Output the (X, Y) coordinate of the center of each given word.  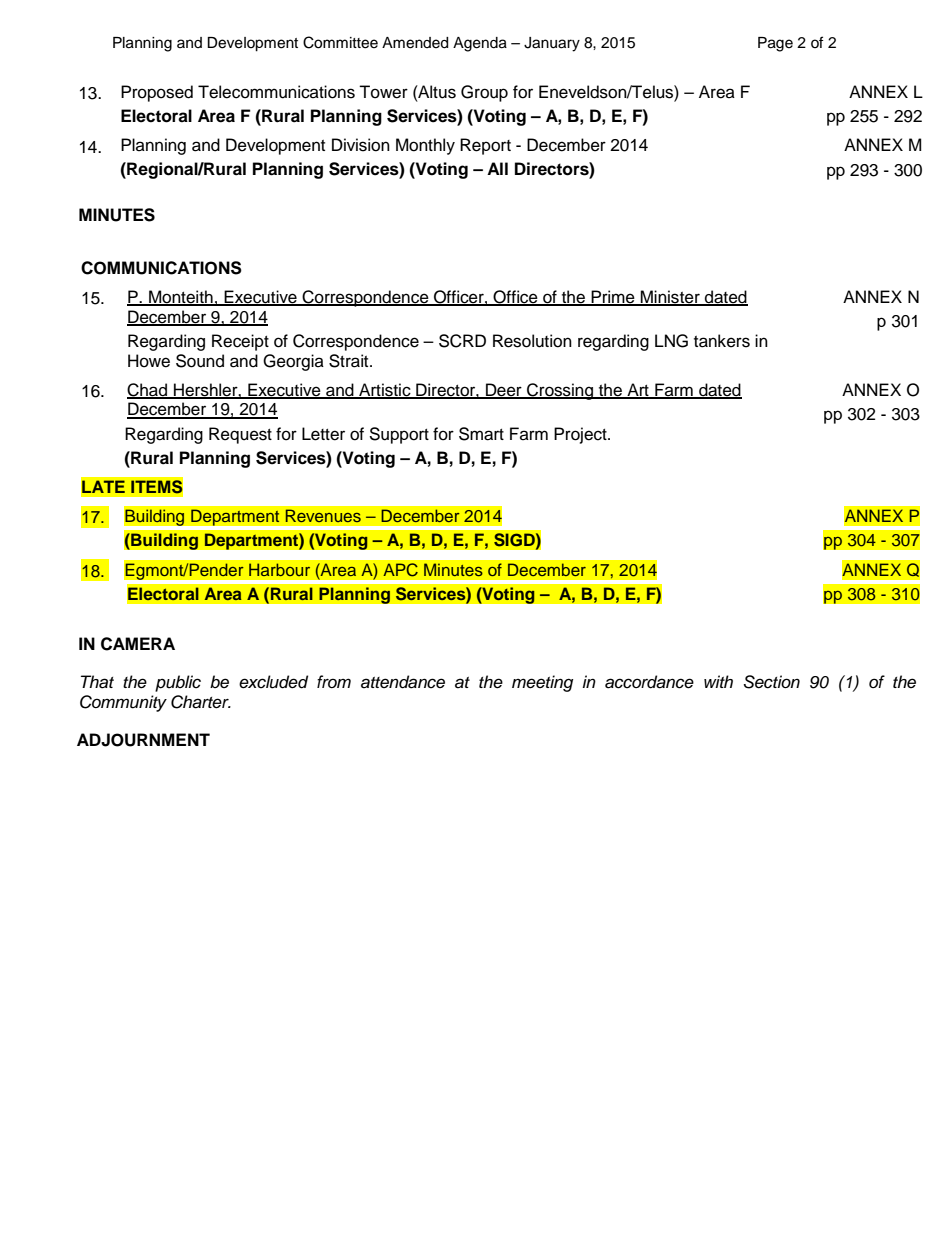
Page (775, 44)
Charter (201, 702)
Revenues (323, 516)
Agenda (480, 44)
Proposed (157, 93)
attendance (403, 682)
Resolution (532, 341)
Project (581, 435)
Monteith (181, 298)
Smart (481, 434)
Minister (670, 298)
